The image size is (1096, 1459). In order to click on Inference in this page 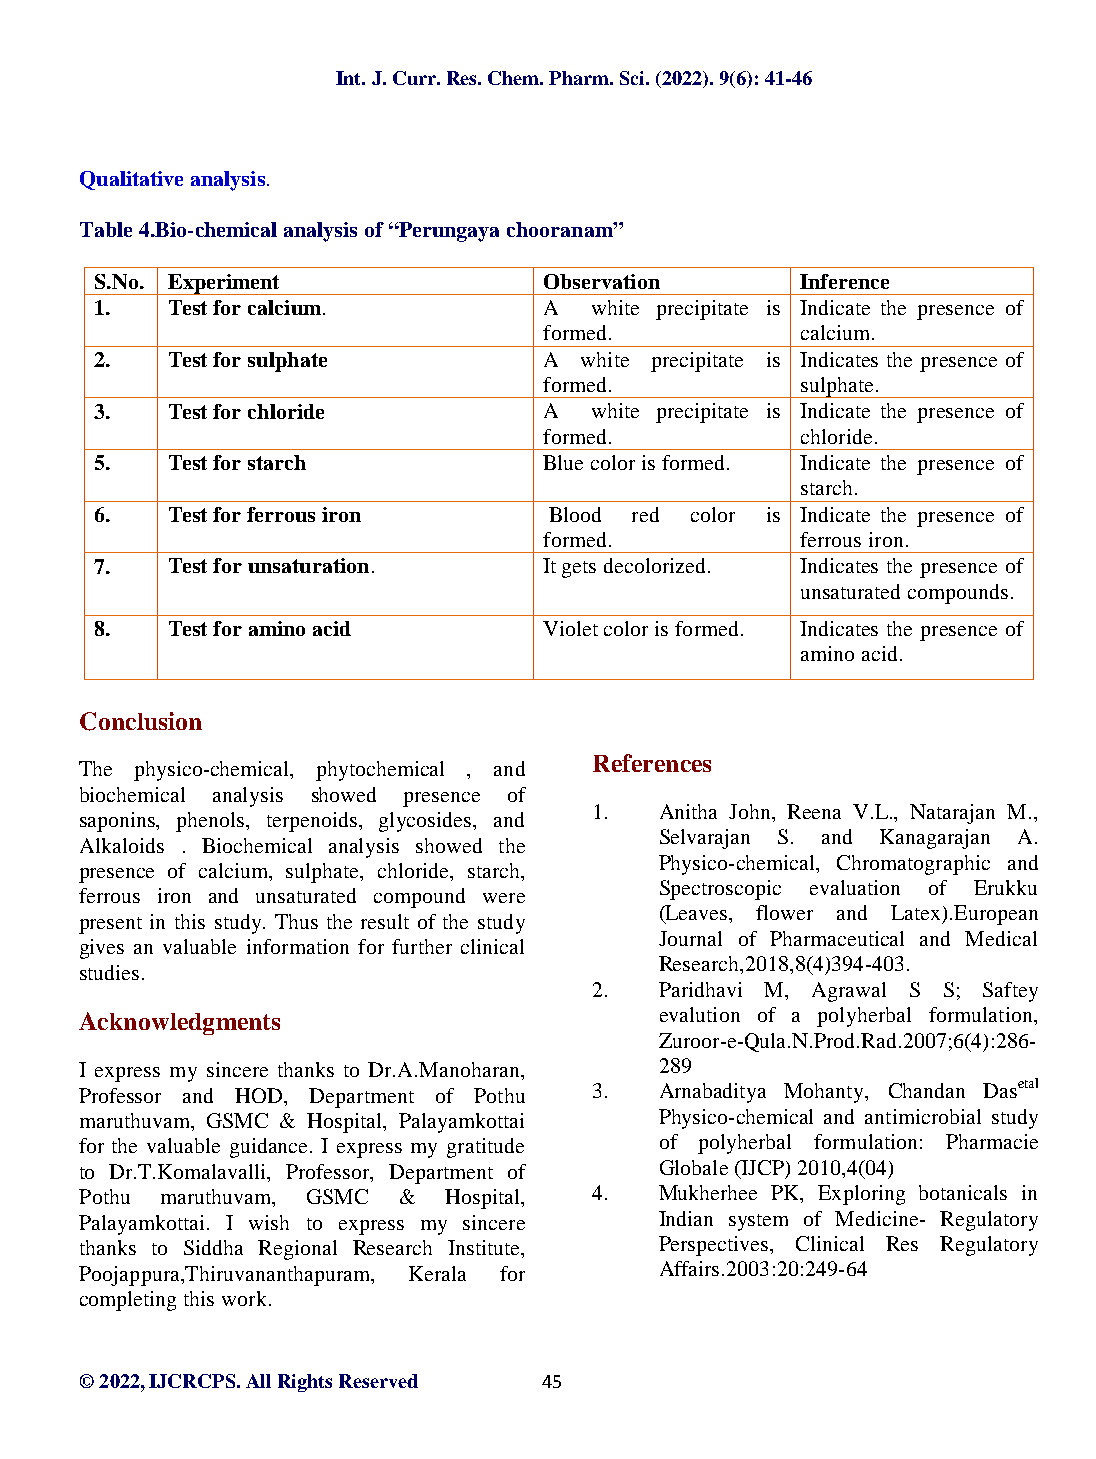, I will do `click(844, 281)`.
